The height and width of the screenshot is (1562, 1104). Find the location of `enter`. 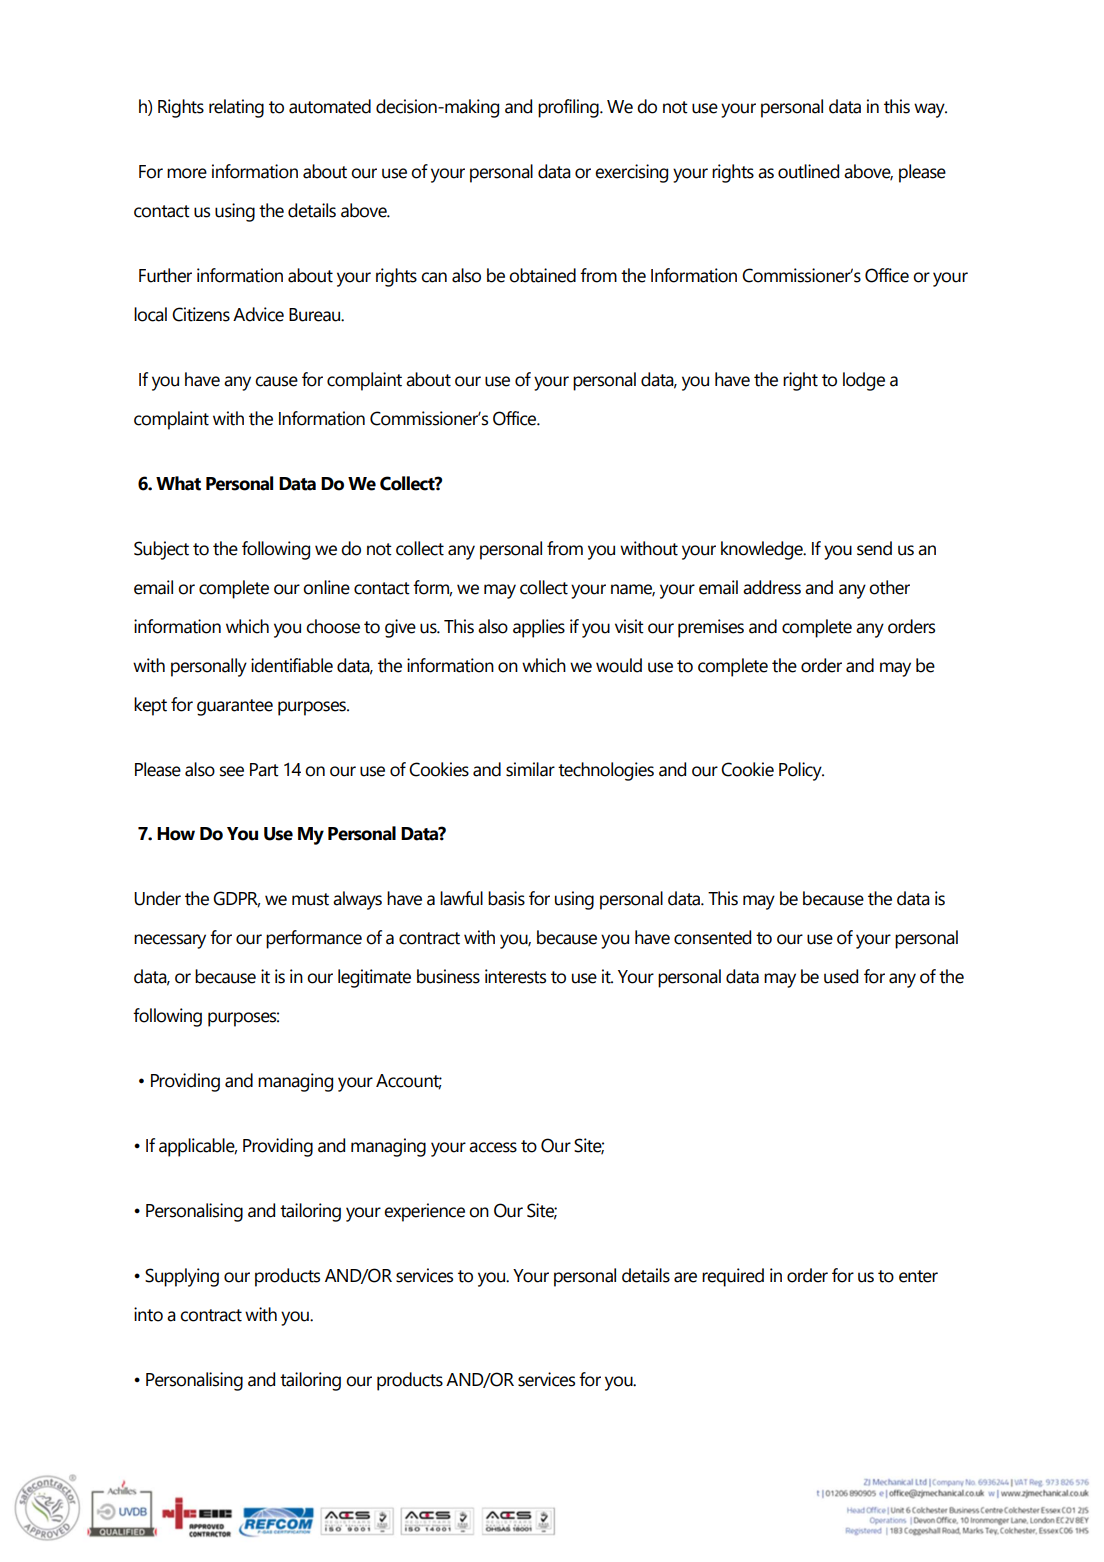

enter is located at coordinates (918, 1276).
